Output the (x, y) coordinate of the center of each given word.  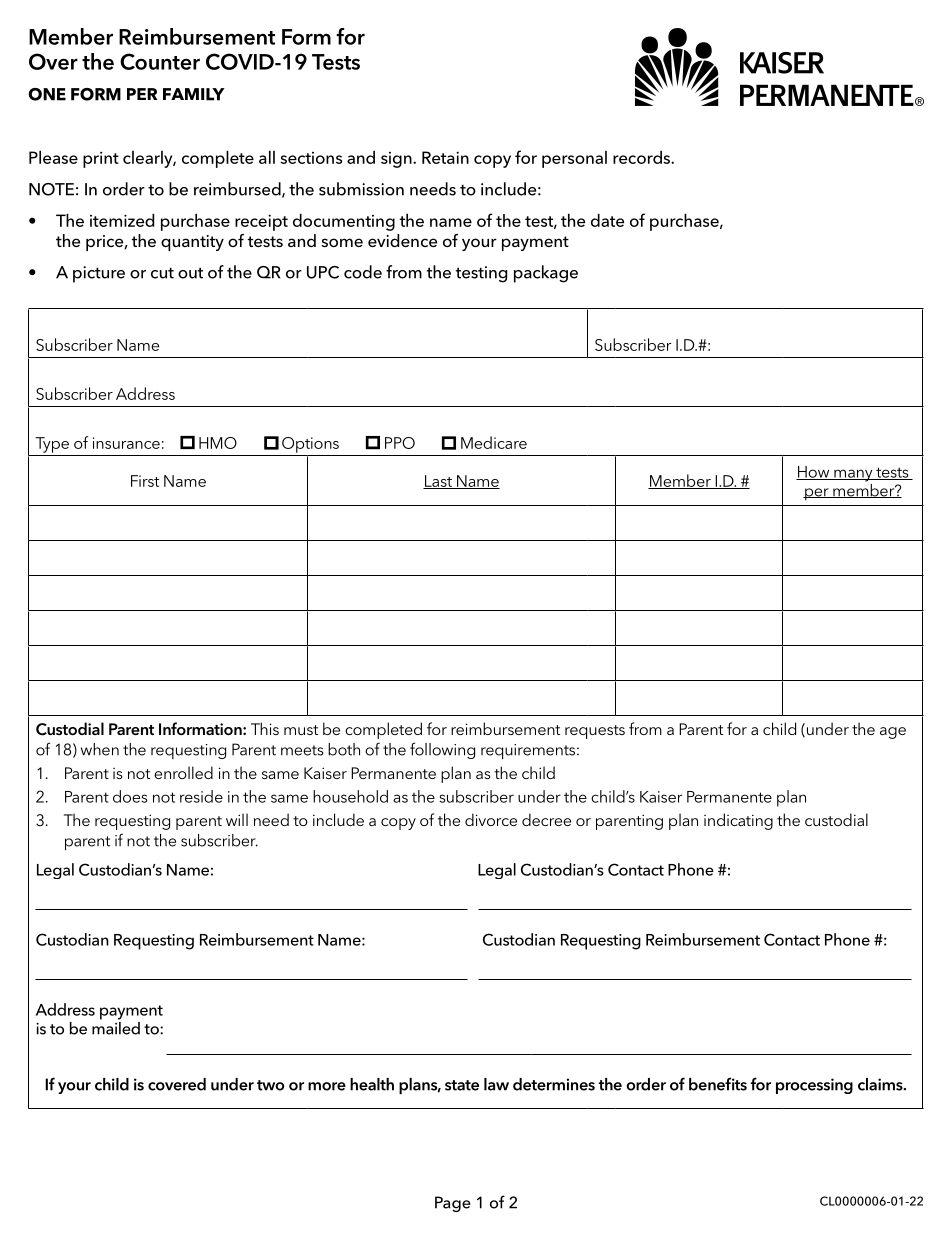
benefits (718, 1084)
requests (595, 732)
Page (453, 1204)
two (270, 1085)
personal (574, 159)
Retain (445, 157)
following (442, 750)
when (100, 749)
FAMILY (194, 94)
